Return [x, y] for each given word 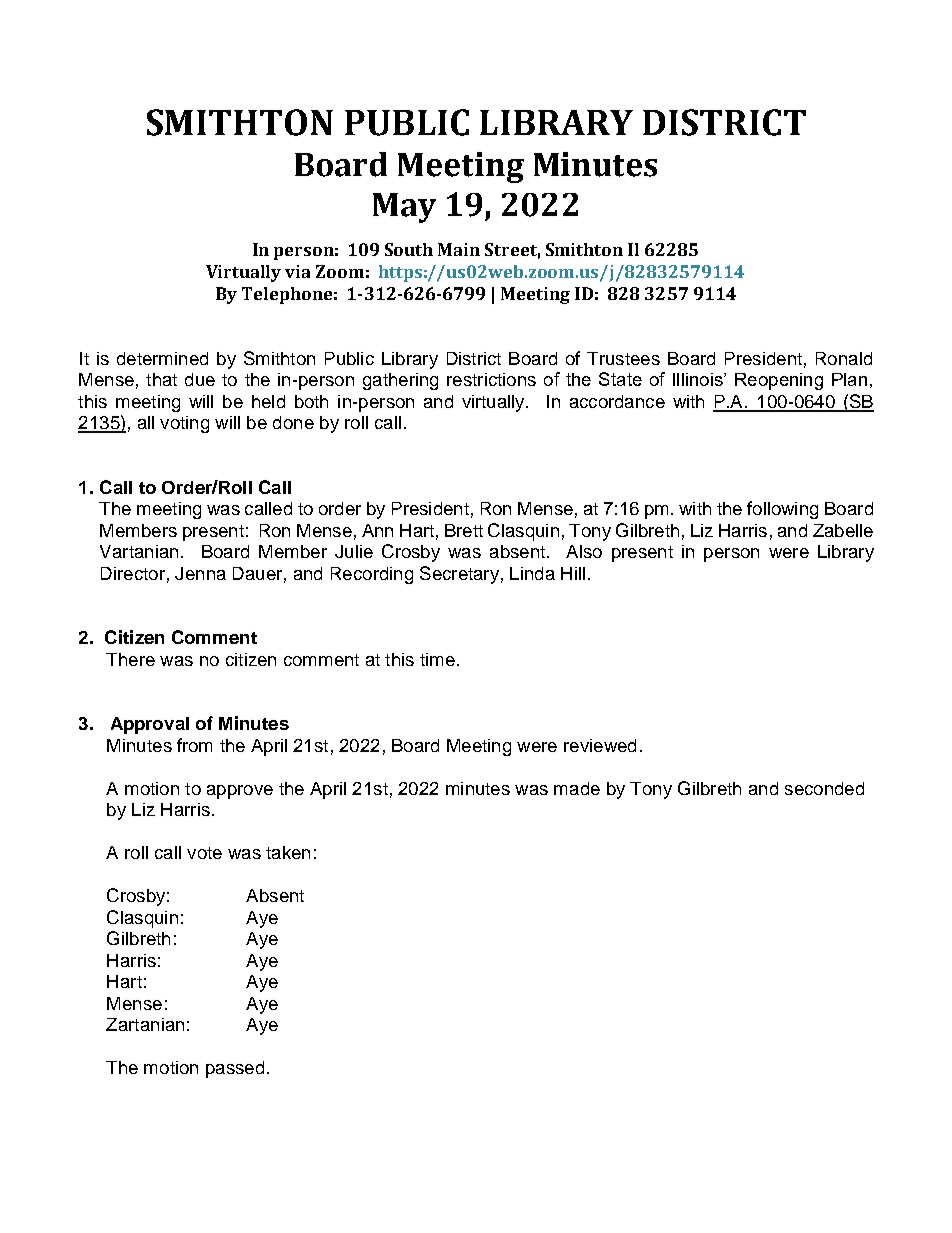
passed [235, 1069]
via [297, 271]
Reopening [779, 381]
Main [459, 249]
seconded [824, 788]
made [577, 788]
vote [204, 853]
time [437, 659]
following [782, 510]
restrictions [491, 379]
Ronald [844, 358]
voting [184, 424]
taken [288, 852]
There [130, 659]
